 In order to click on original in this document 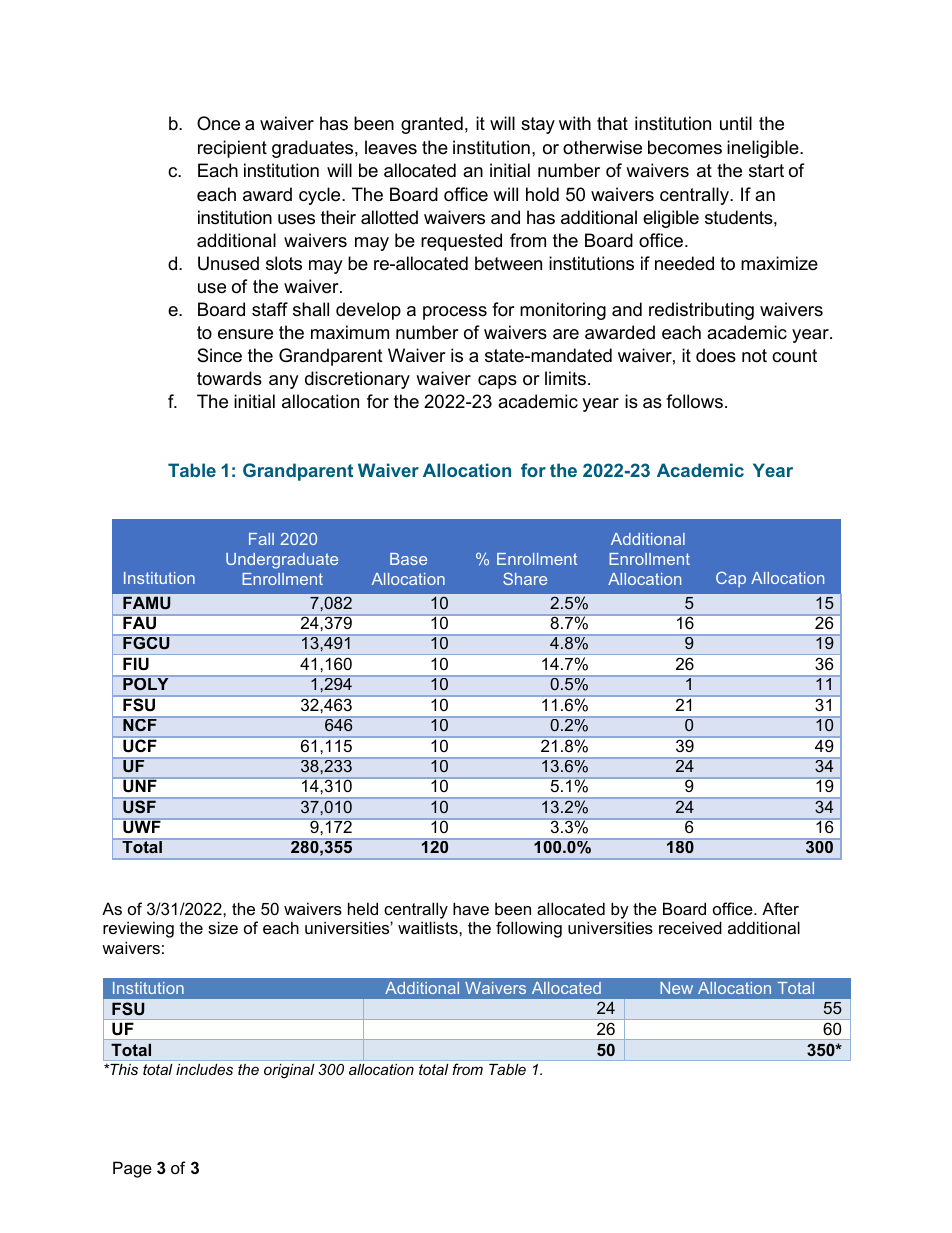, I will do `click(289, 1071)`.
